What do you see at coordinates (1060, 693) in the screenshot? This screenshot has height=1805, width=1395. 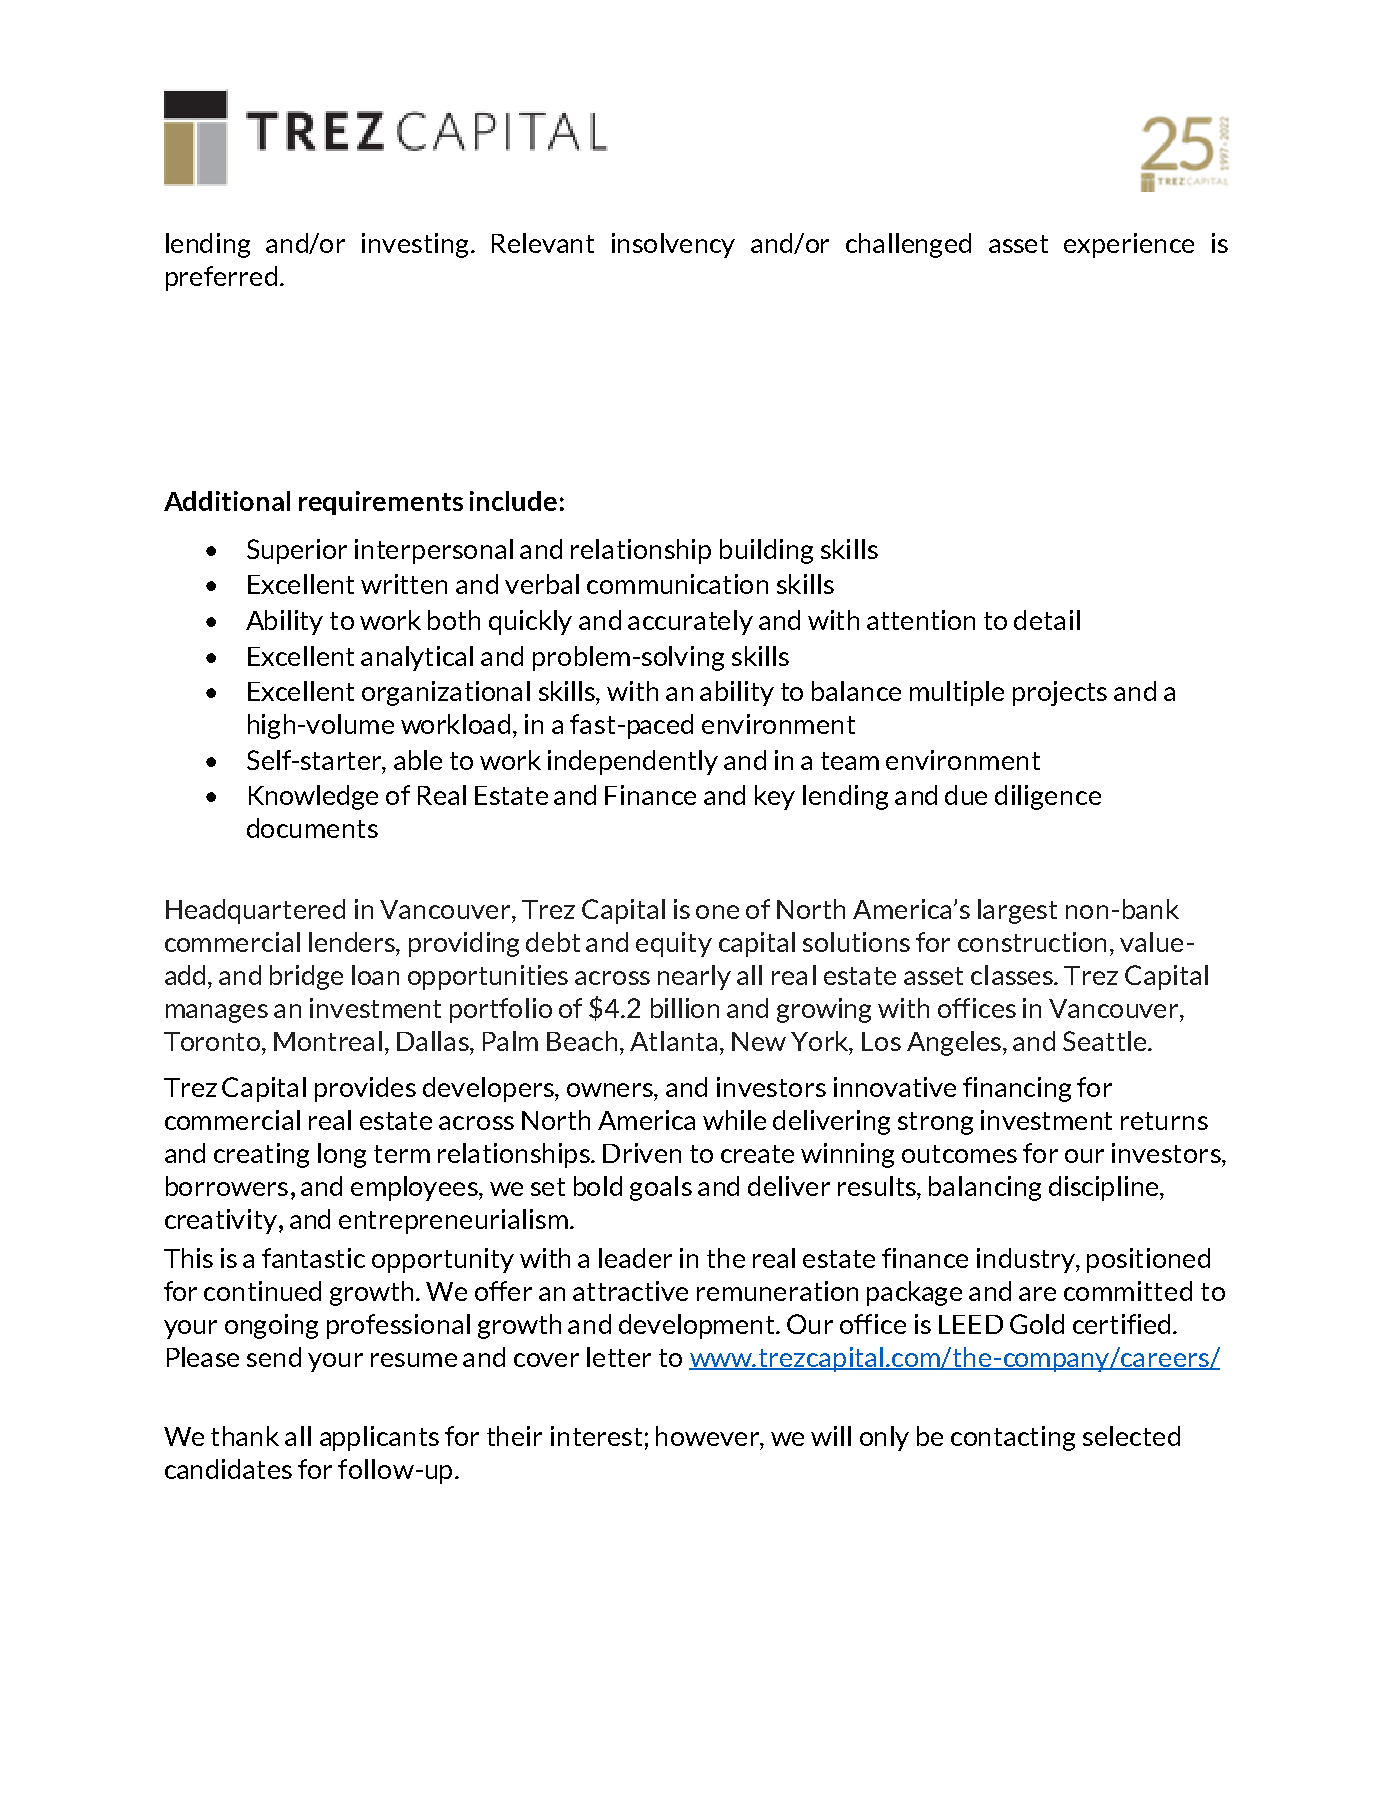 I see `projects` at bounding box center [1060, 693].
